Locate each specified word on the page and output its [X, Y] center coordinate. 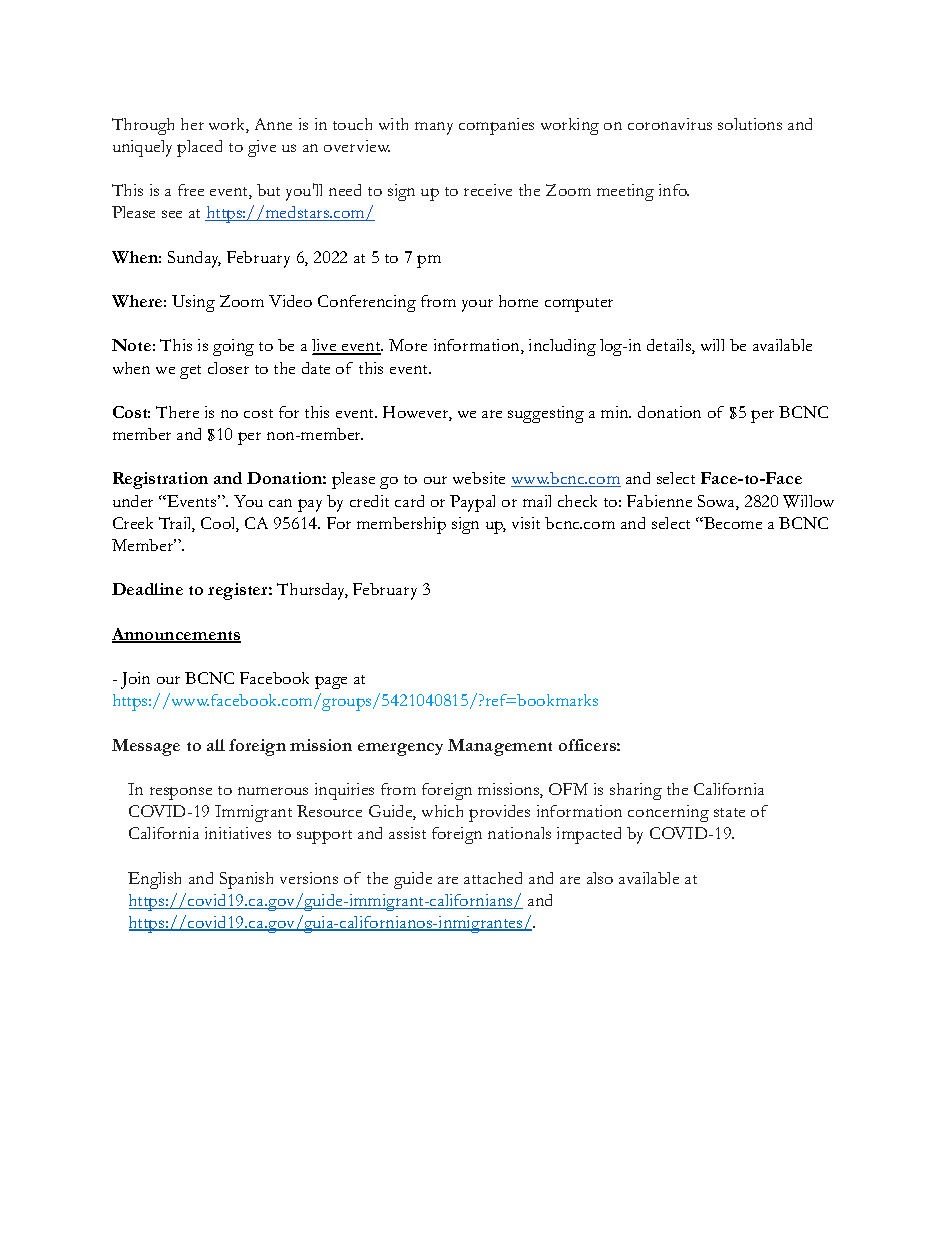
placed [199, 148]
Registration [160, 480]
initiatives [238, 833]
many [434, 128]
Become [732, 523]
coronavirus [670, 124]
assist [407, 833]
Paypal [472, 503]
